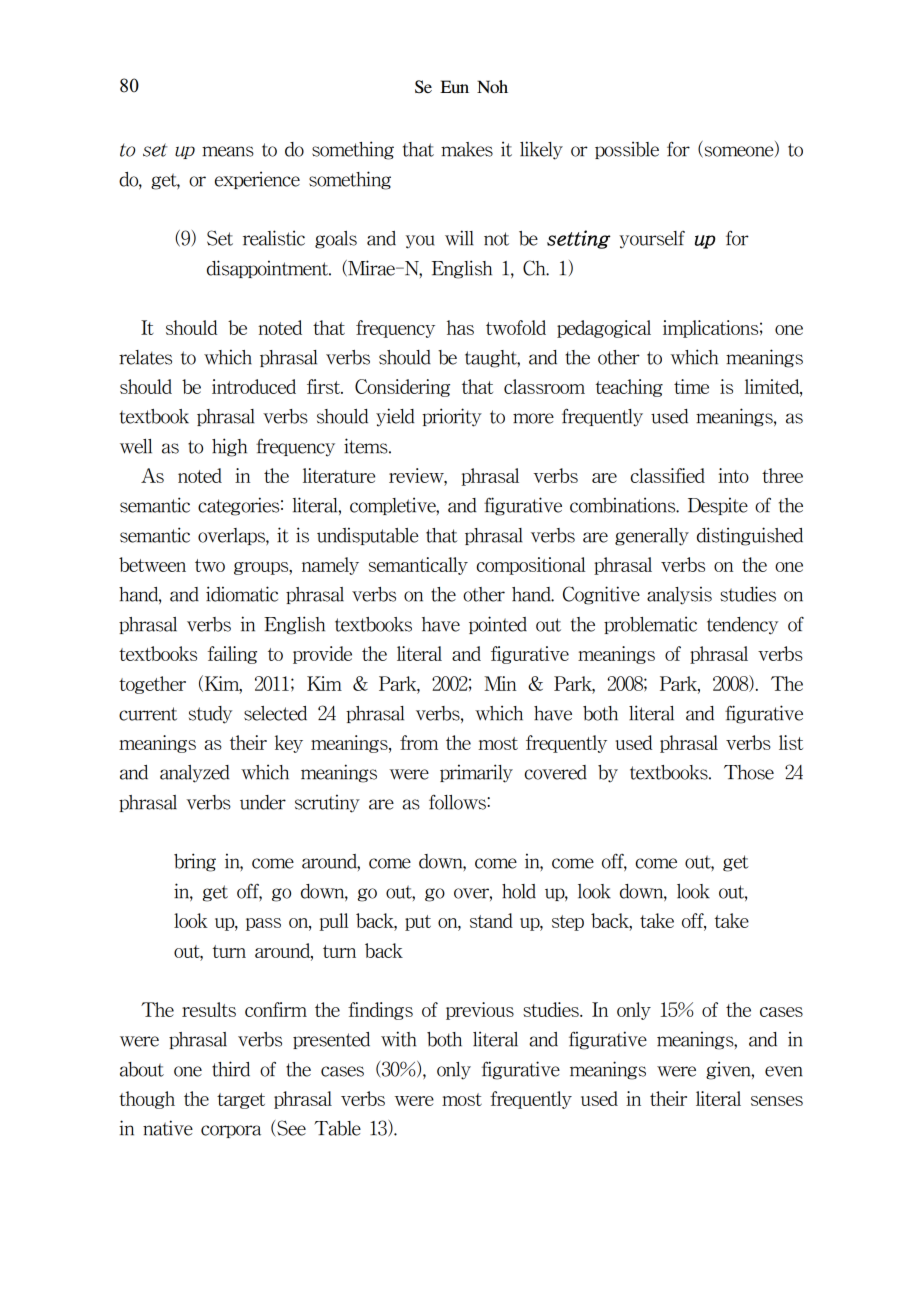 This screenshot has height=1310, width=924. Describe the element at coordinates (228, 151) in the screenshot. I see `means` at that location.
